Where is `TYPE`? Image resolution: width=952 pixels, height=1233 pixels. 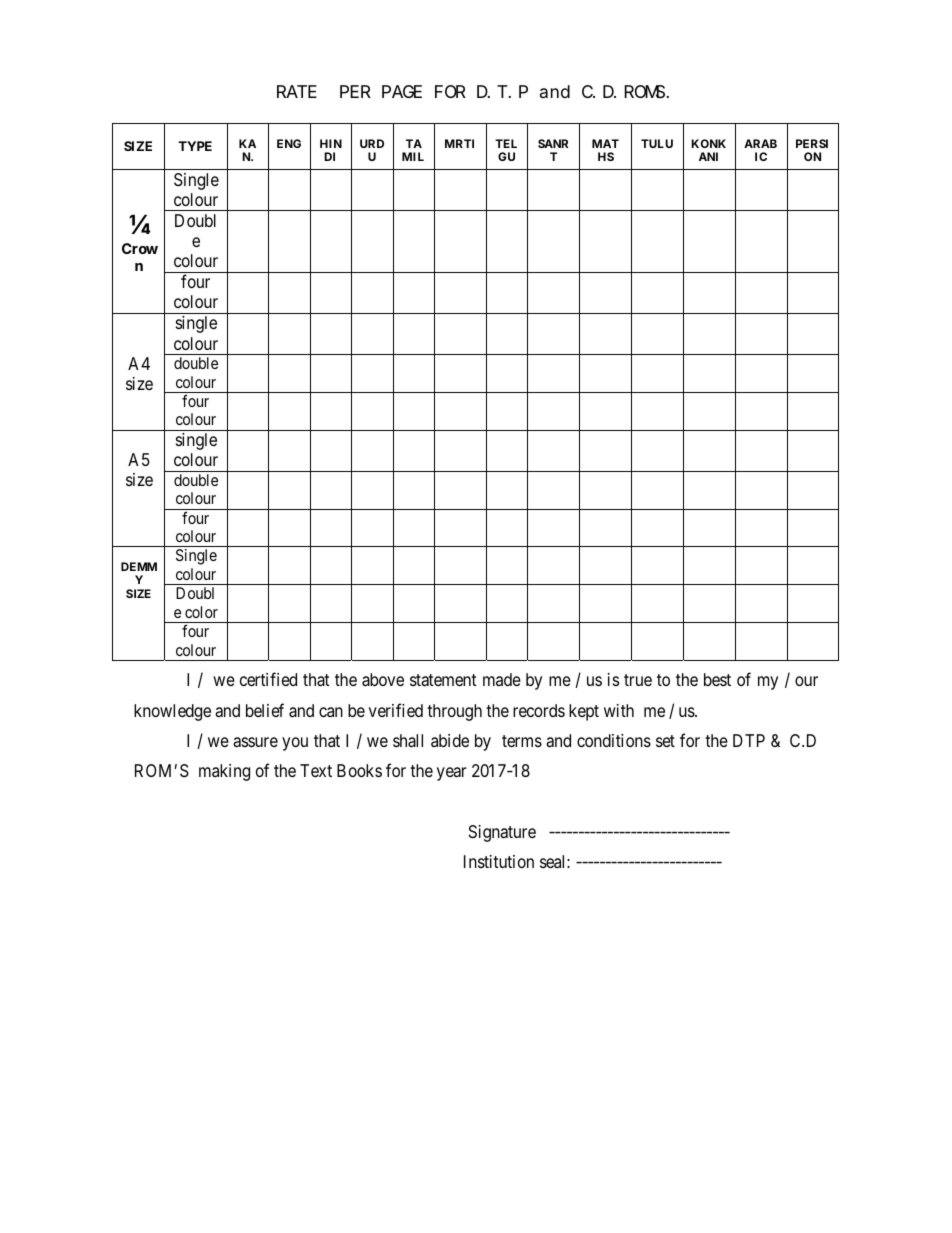
TYPE is located at coordinates (195, 146).
